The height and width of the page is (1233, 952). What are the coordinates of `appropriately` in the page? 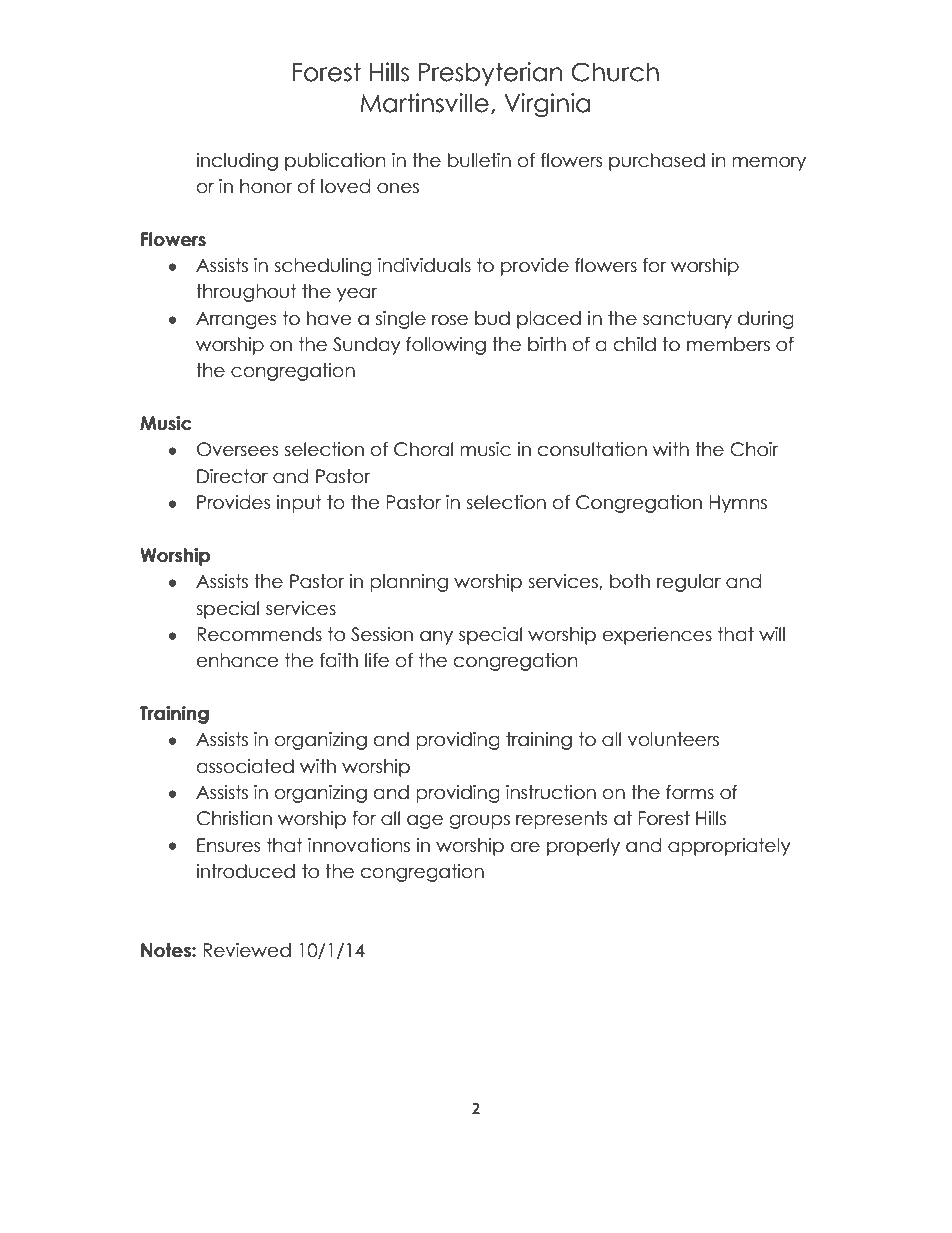 It's located at (729, 847).
